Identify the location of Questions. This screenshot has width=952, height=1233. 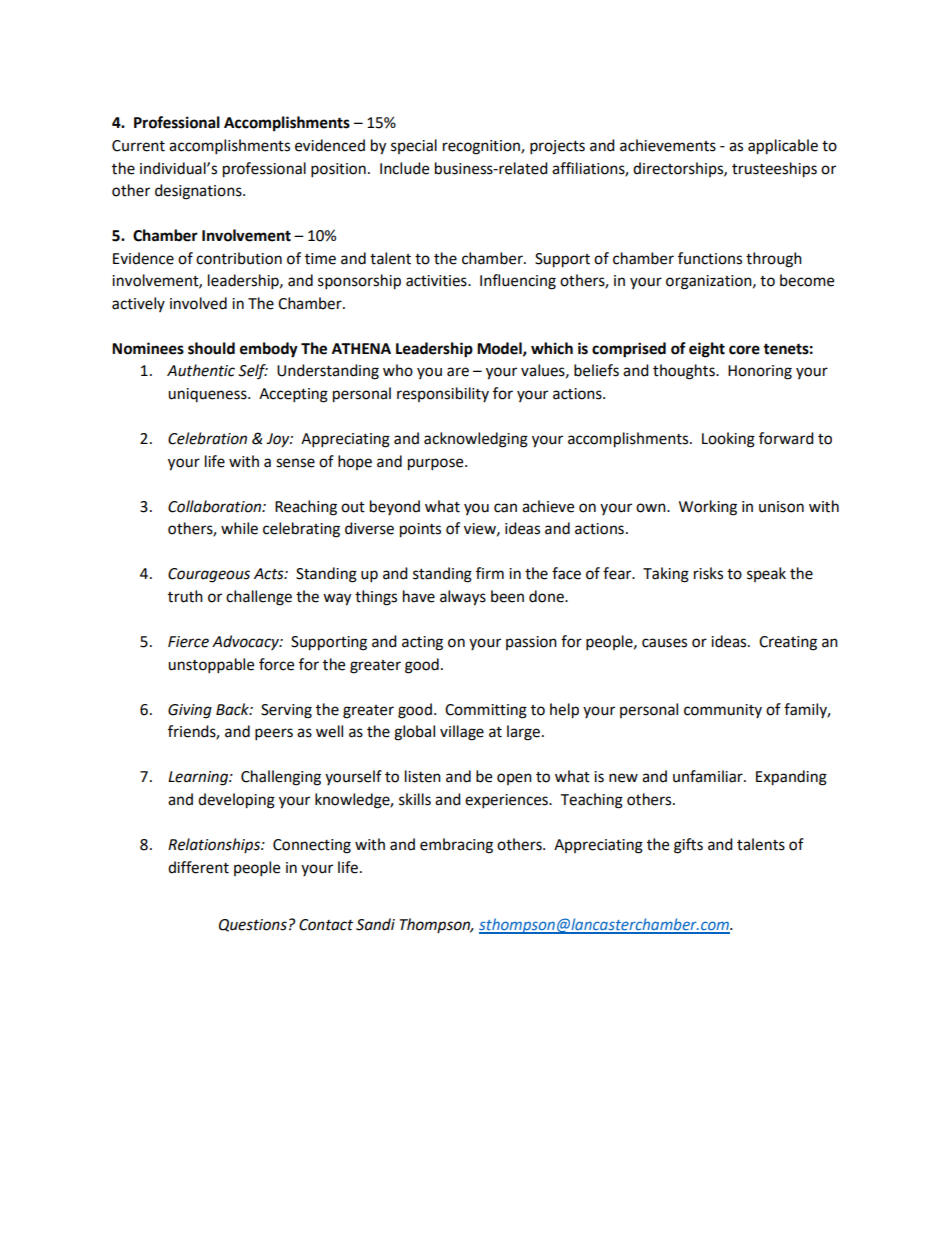
(253, 925).
